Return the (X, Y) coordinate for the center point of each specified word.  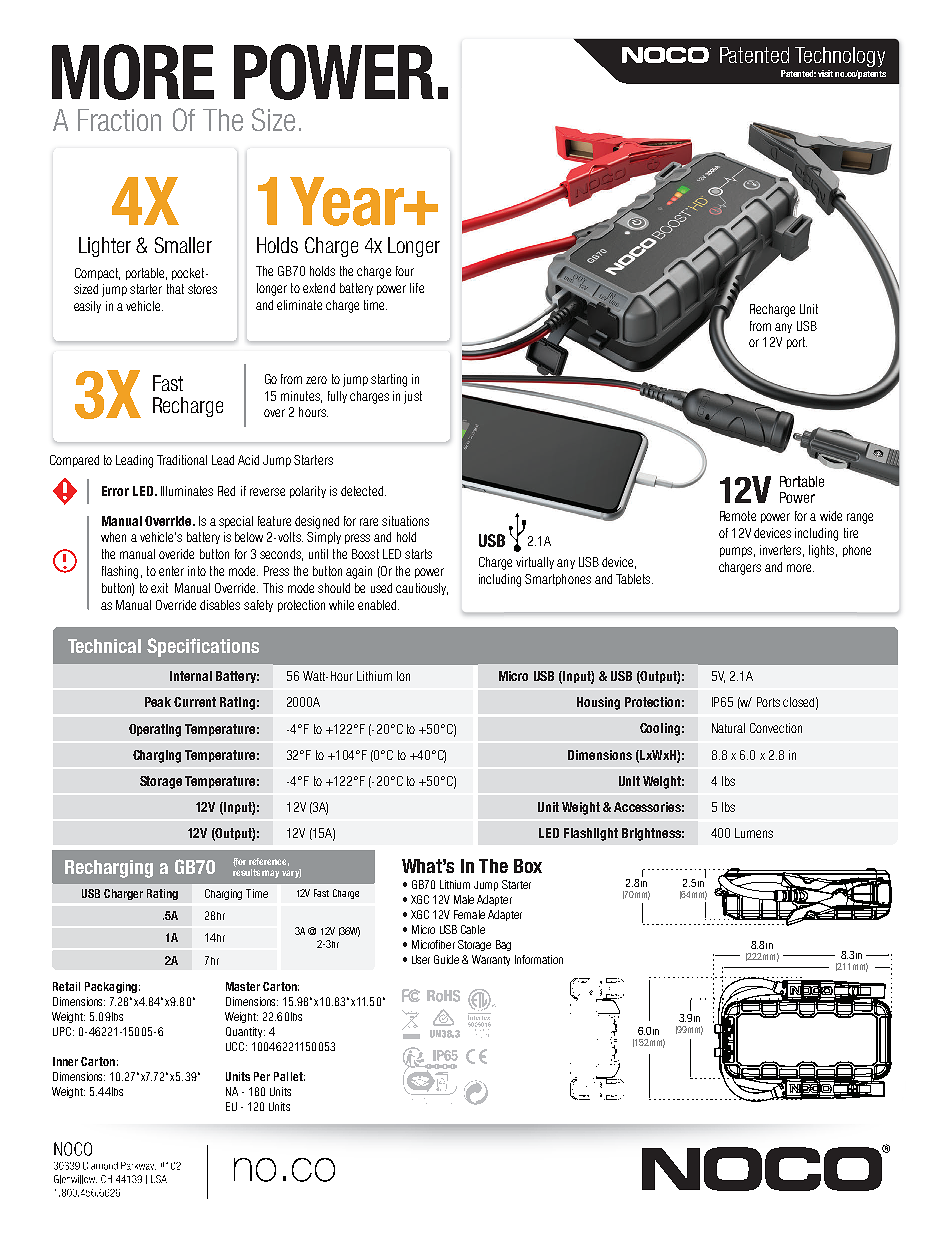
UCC (236, 1046)
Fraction (119, 120)
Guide (446, 959)
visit (825, 73)
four (405, 271)
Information (539, 959)
